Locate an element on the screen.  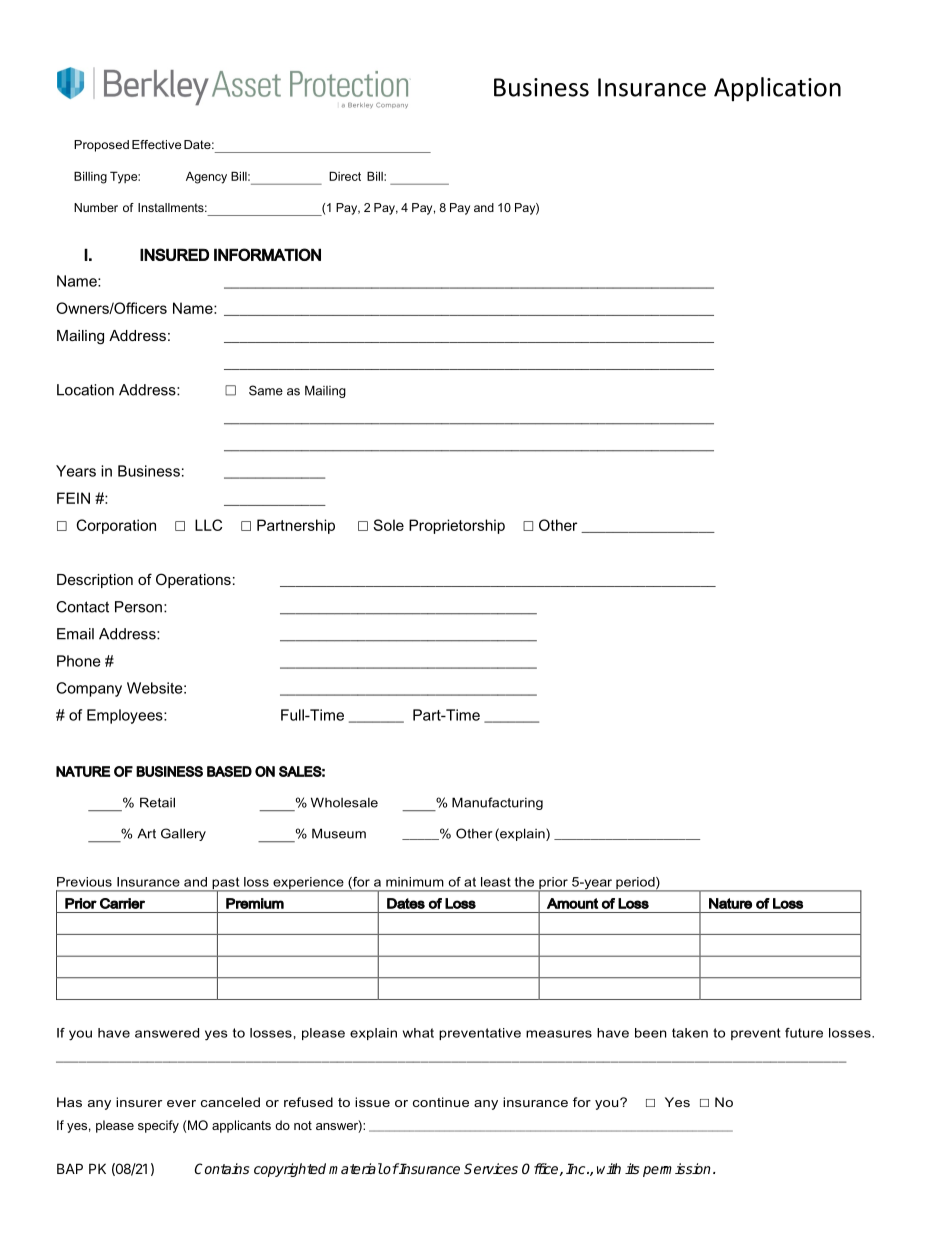
Amount is located at coordinates (572, 903).
